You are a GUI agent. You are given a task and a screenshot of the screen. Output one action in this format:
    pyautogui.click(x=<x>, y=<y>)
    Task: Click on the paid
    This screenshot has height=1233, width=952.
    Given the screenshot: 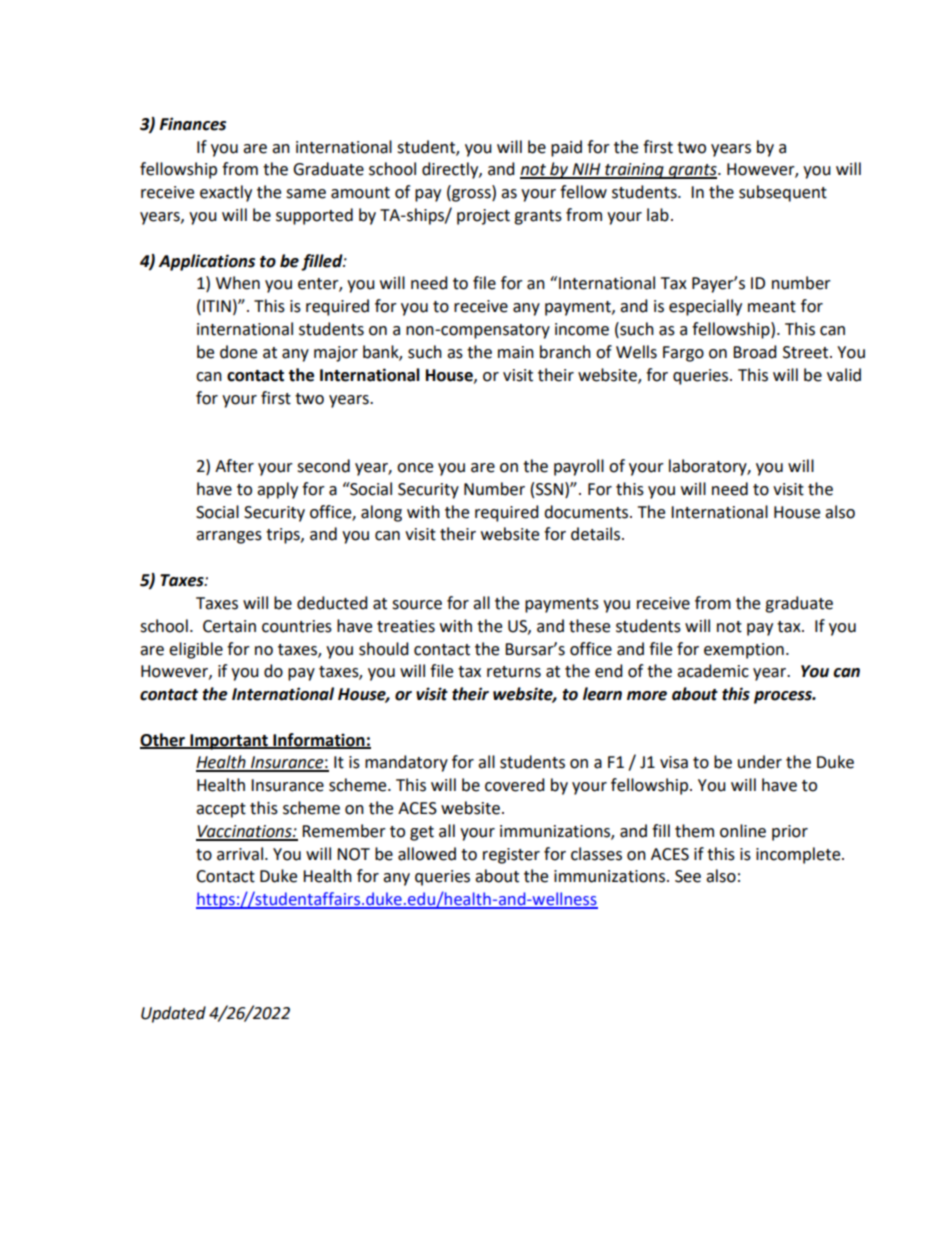 What is the action you would take?
    pyautogui.click(x=566, y=148)
